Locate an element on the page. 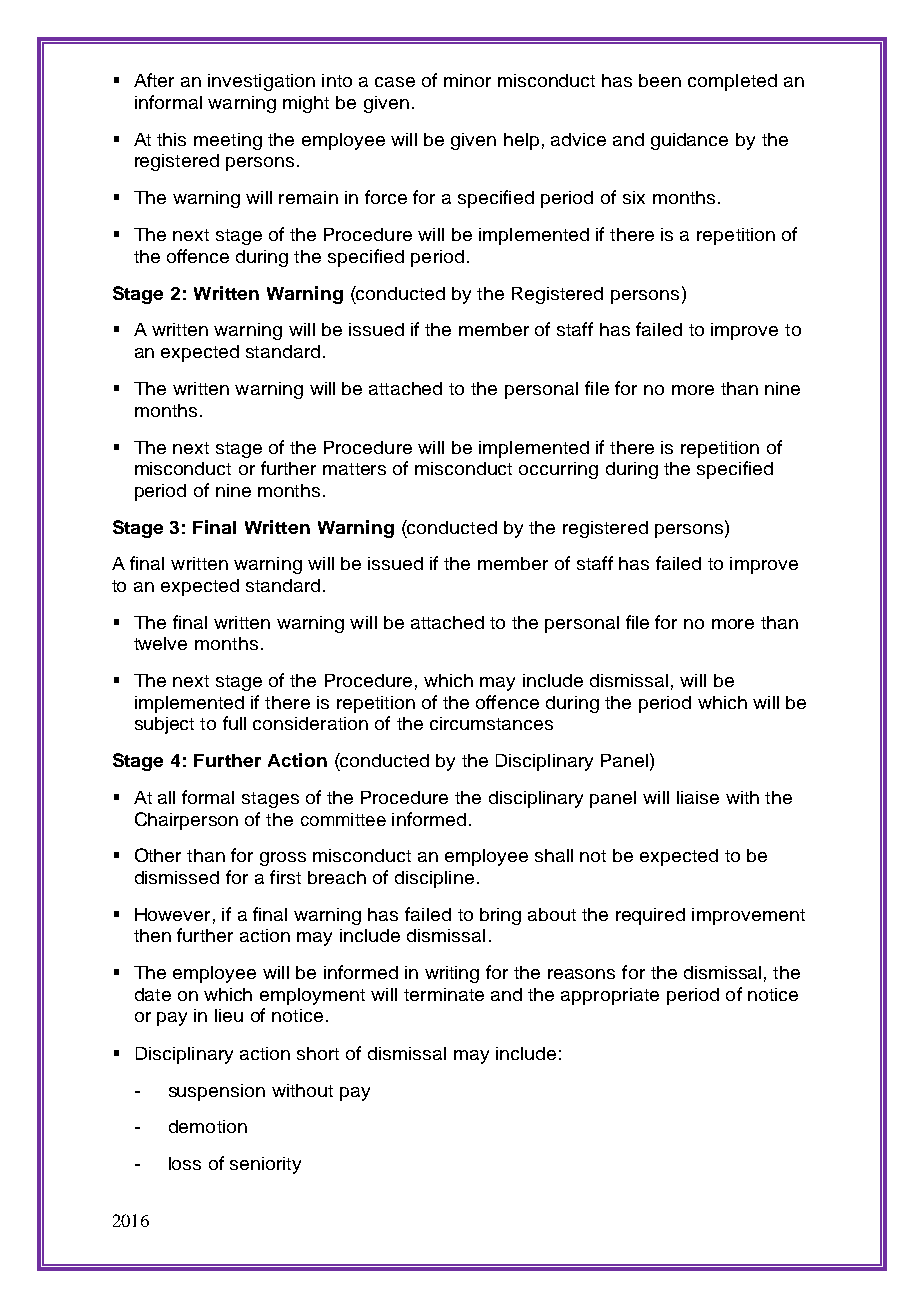  circumstances is located at coordinates (491, 723).
